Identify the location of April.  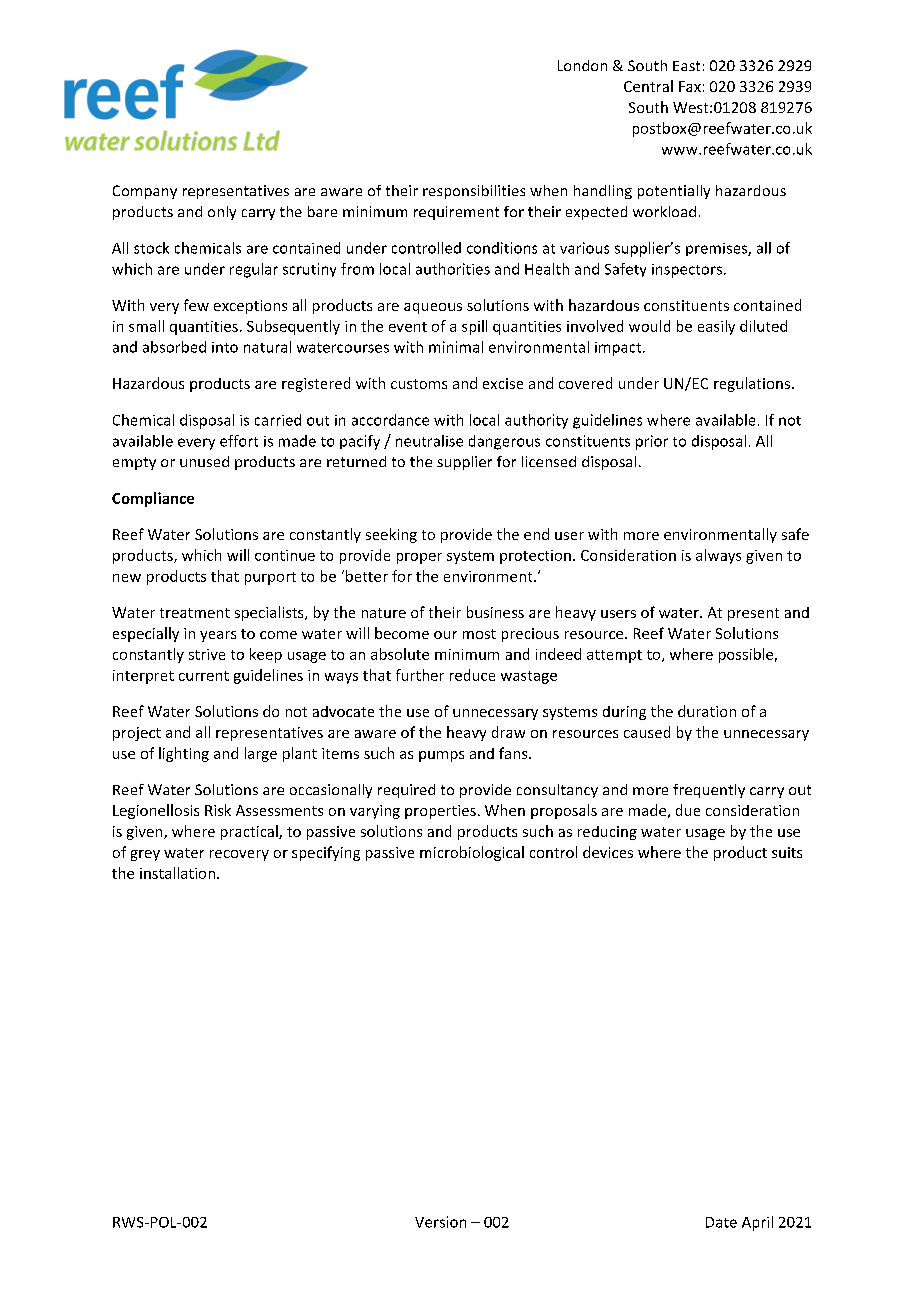
(757, 1223).
